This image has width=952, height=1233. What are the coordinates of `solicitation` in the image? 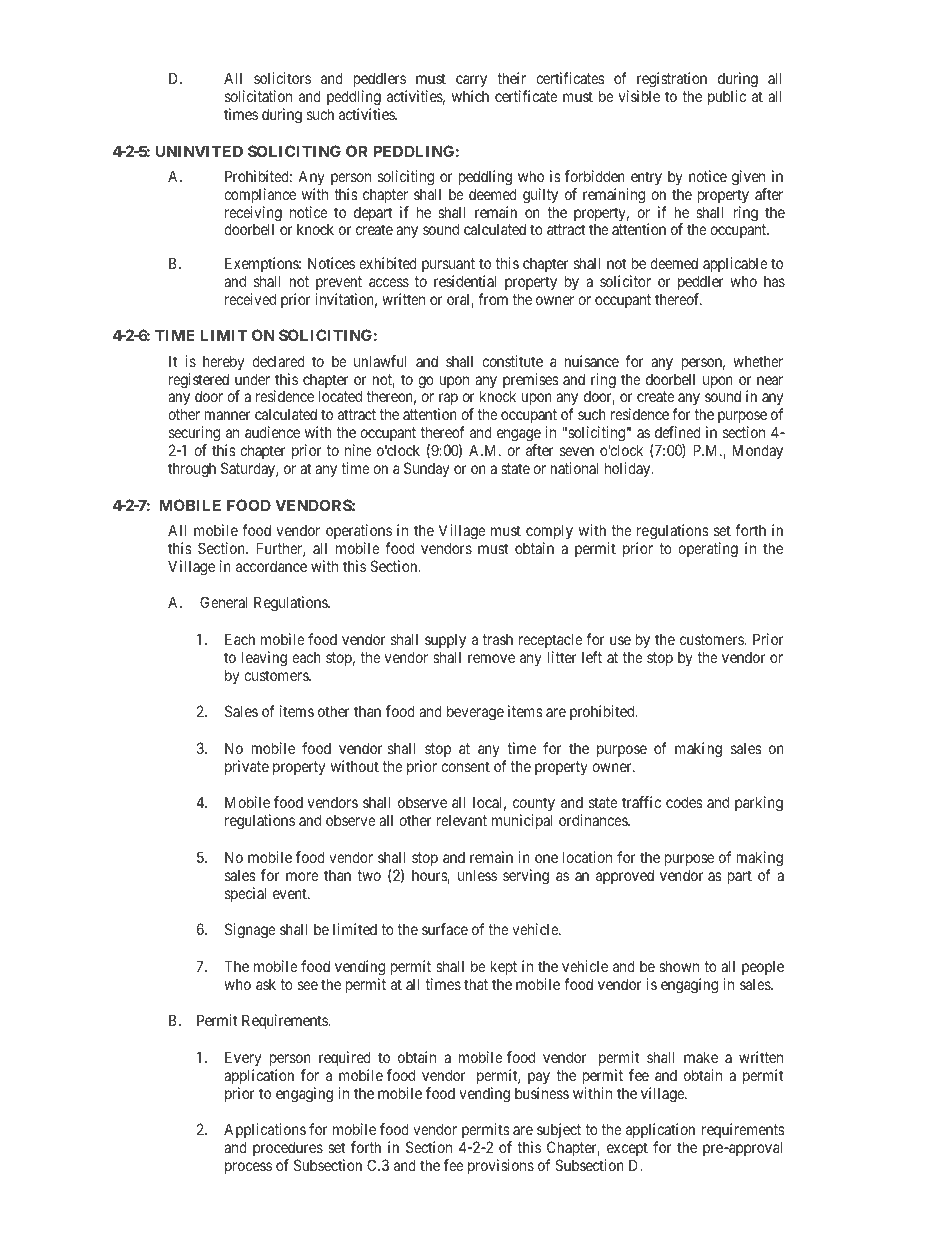 It's located at (258, 96).
